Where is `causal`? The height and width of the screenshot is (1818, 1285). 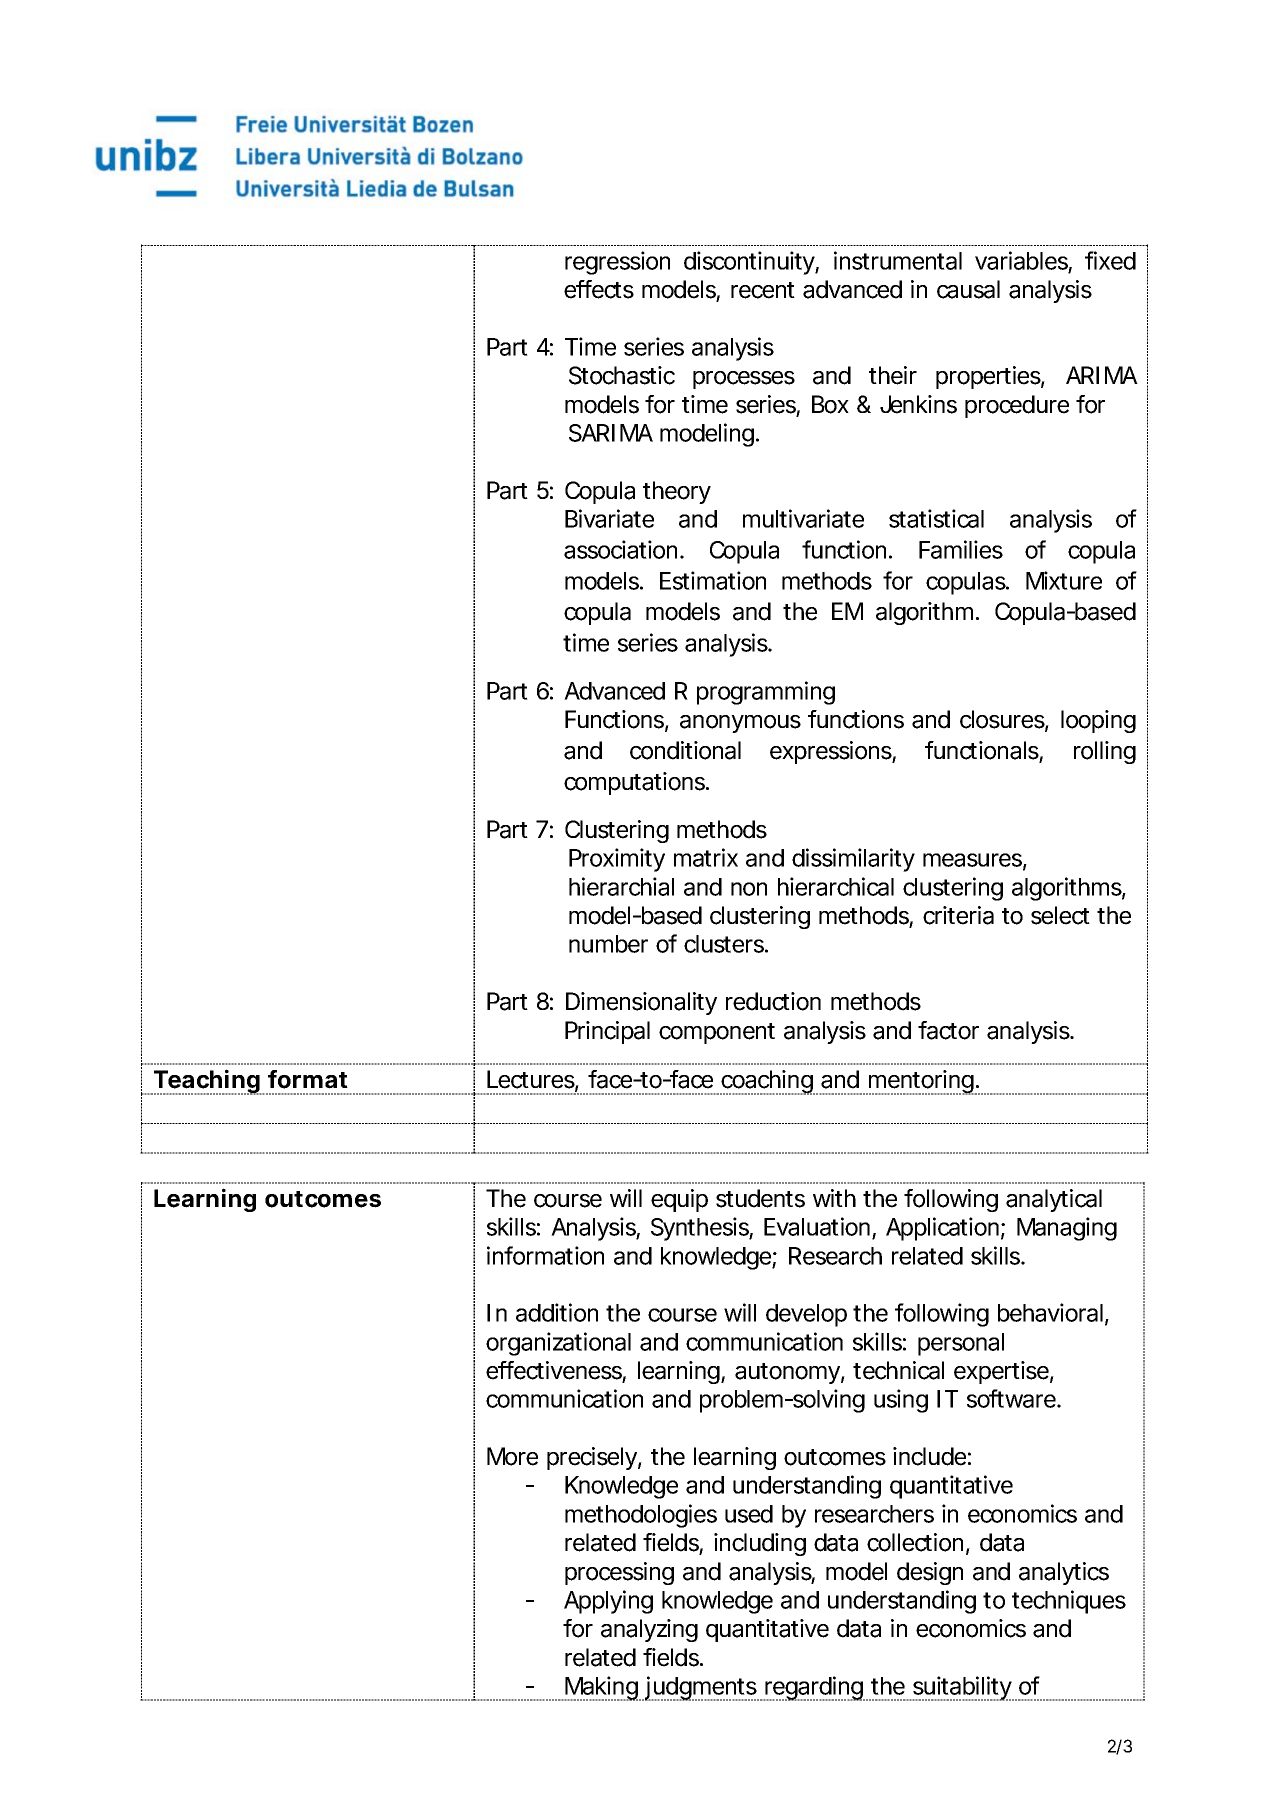 causal is located at coordinates (968, 289).
